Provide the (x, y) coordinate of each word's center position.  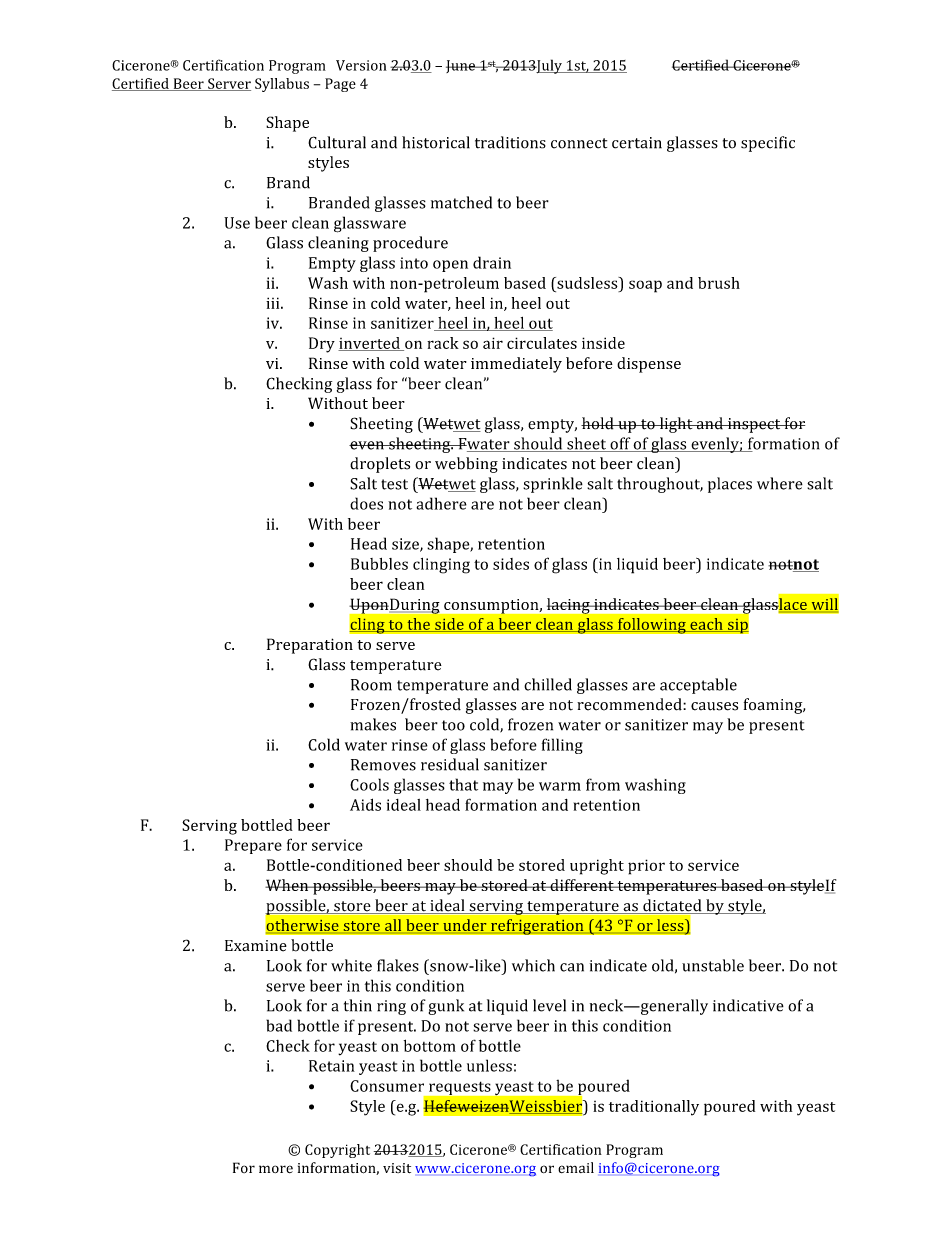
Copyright (337, 1151)
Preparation (310, 646)
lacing (569, 606)
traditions (510, 142)
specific (768, 144)
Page (340, 85)
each (706, 625)
